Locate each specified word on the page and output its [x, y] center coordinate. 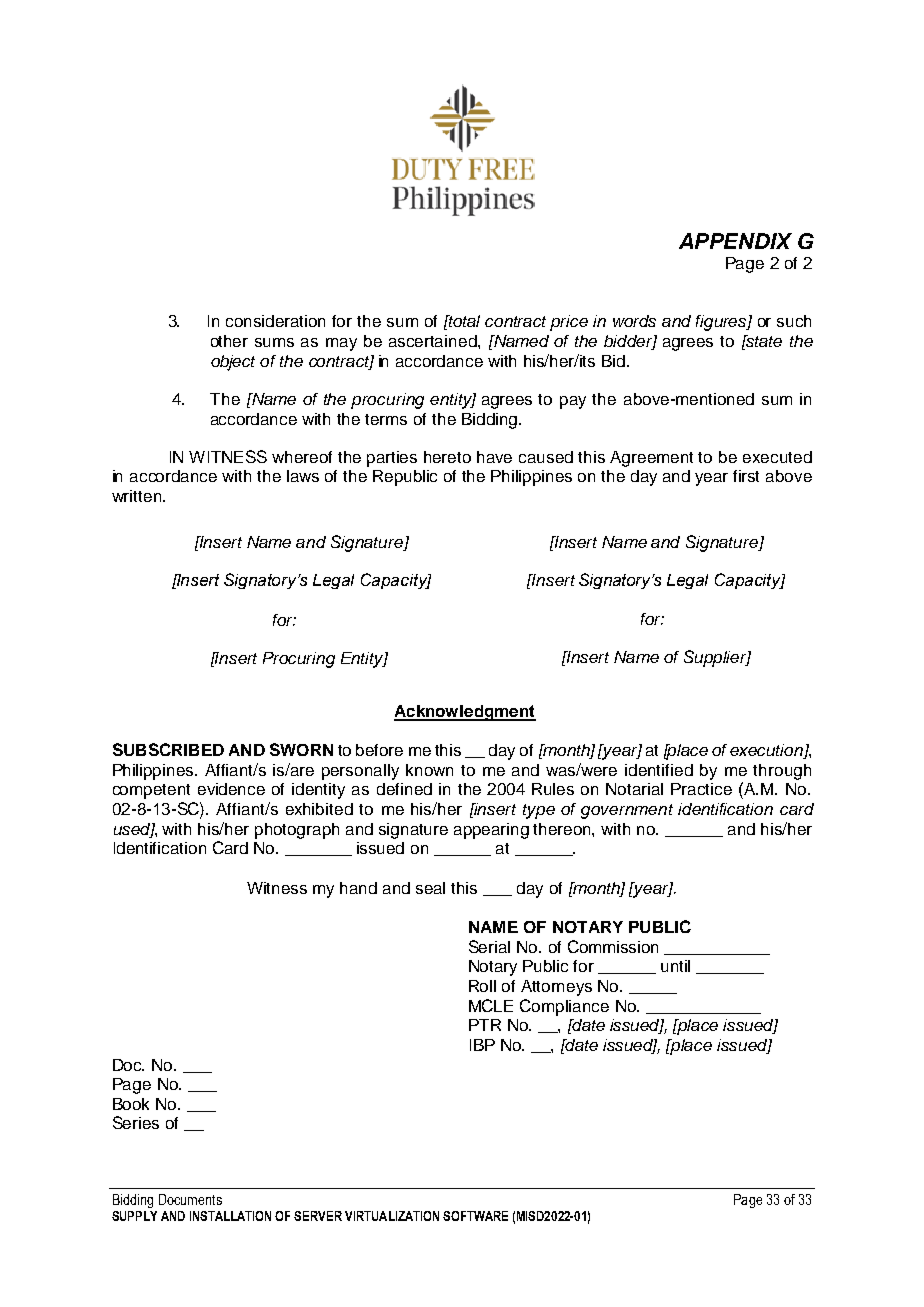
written [136, 496]
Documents [190, 1199]
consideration [275, 321]
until [675, 966]
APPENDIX [735, 241]
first [746, 476]
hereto [447, 457]
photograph [297, 831]
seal [430, 888]
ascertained [434, 341]
